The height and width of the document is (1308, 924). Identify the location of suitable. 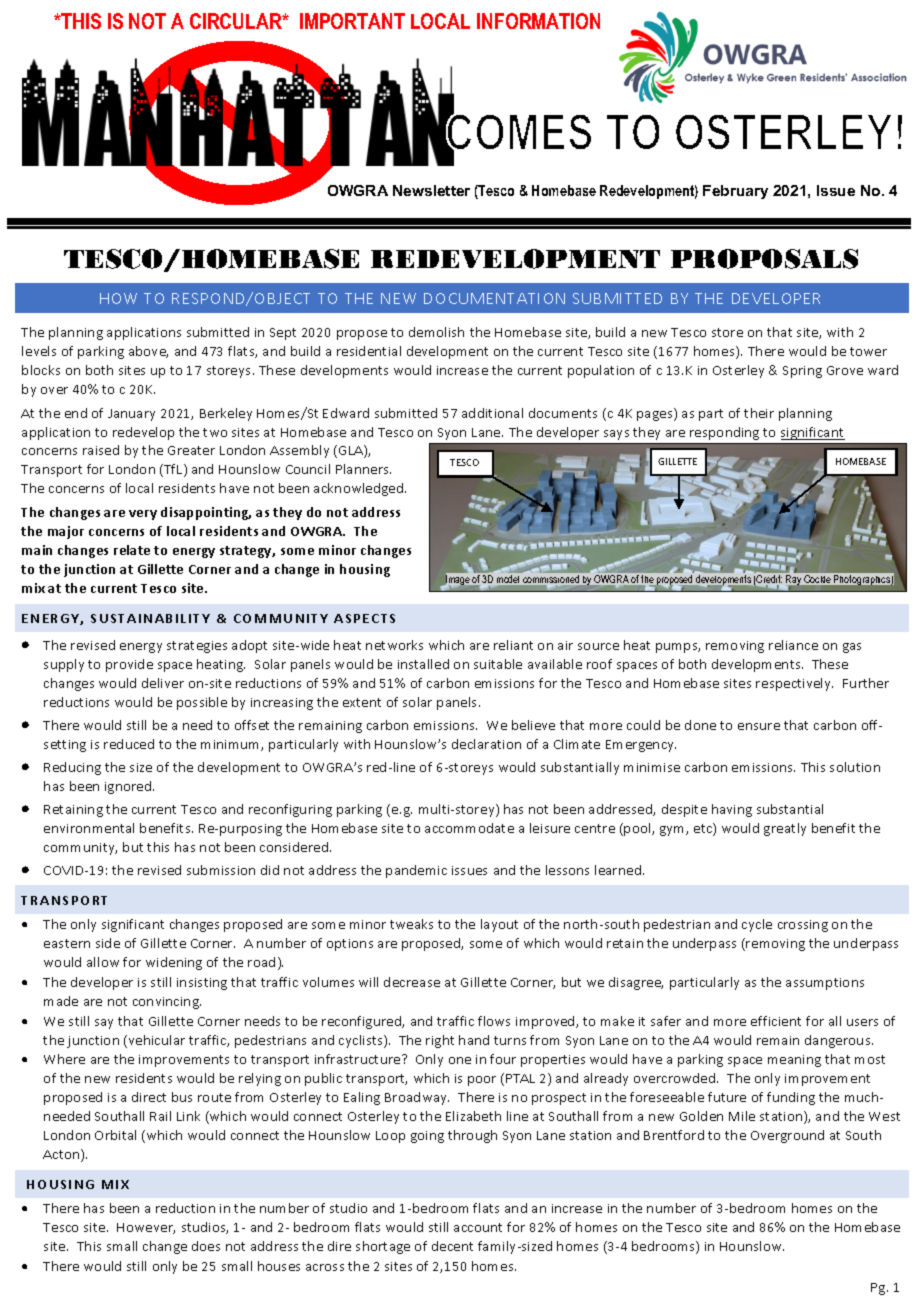
(498, 664).
